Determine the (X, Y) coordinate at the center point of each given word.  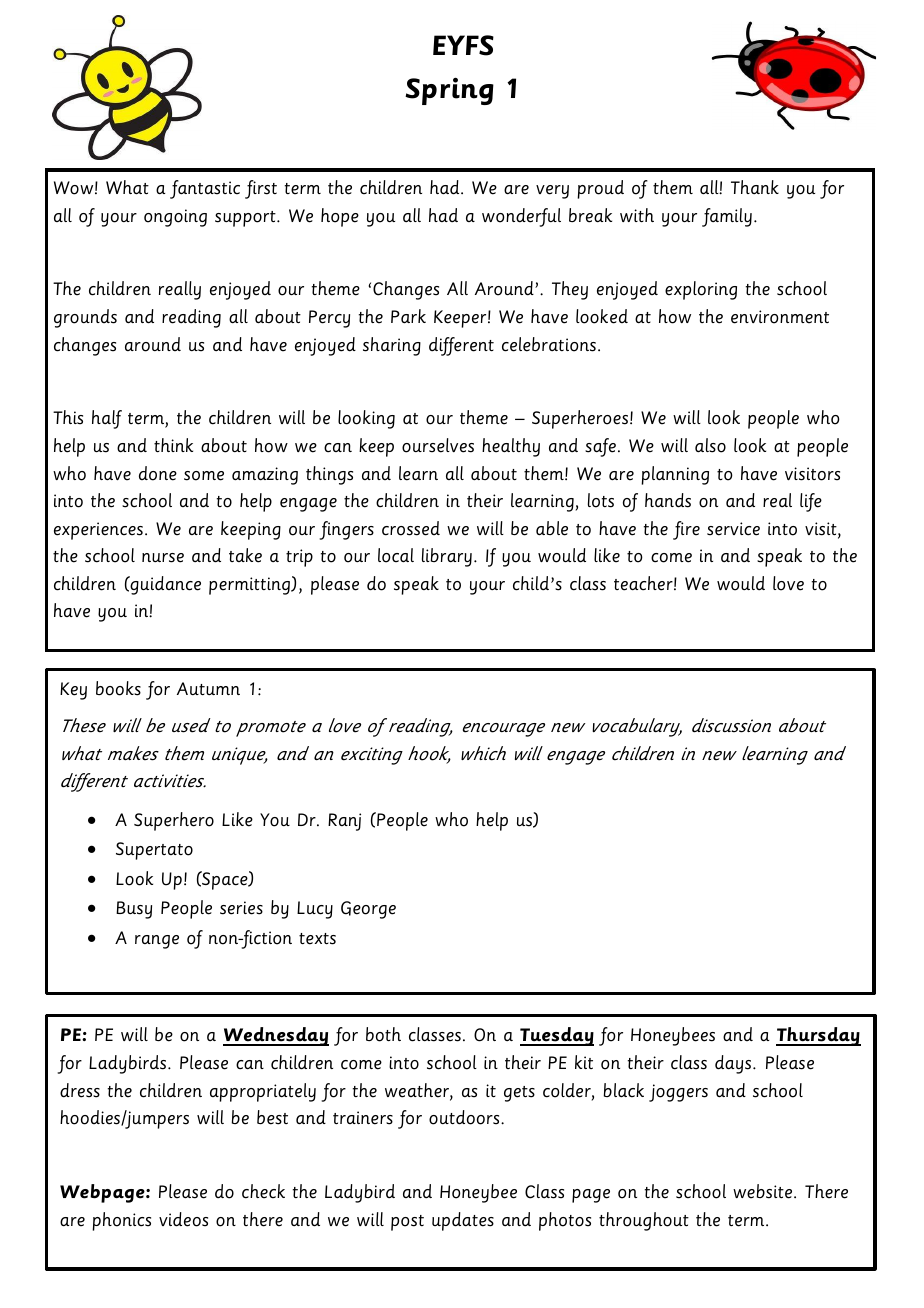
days (734, 1064)
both (383, 1034)
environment (780, 317)
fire (686, 530)
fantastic (205, 189)
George (368, 910)
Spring (449, 91)
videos (183, 1219)
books (118, 688)
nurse (163, 558)
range (157, 942)
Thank (755, 187)
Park (408, 316)
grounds (85, 318)
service (733, 529)
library (447, 557)
